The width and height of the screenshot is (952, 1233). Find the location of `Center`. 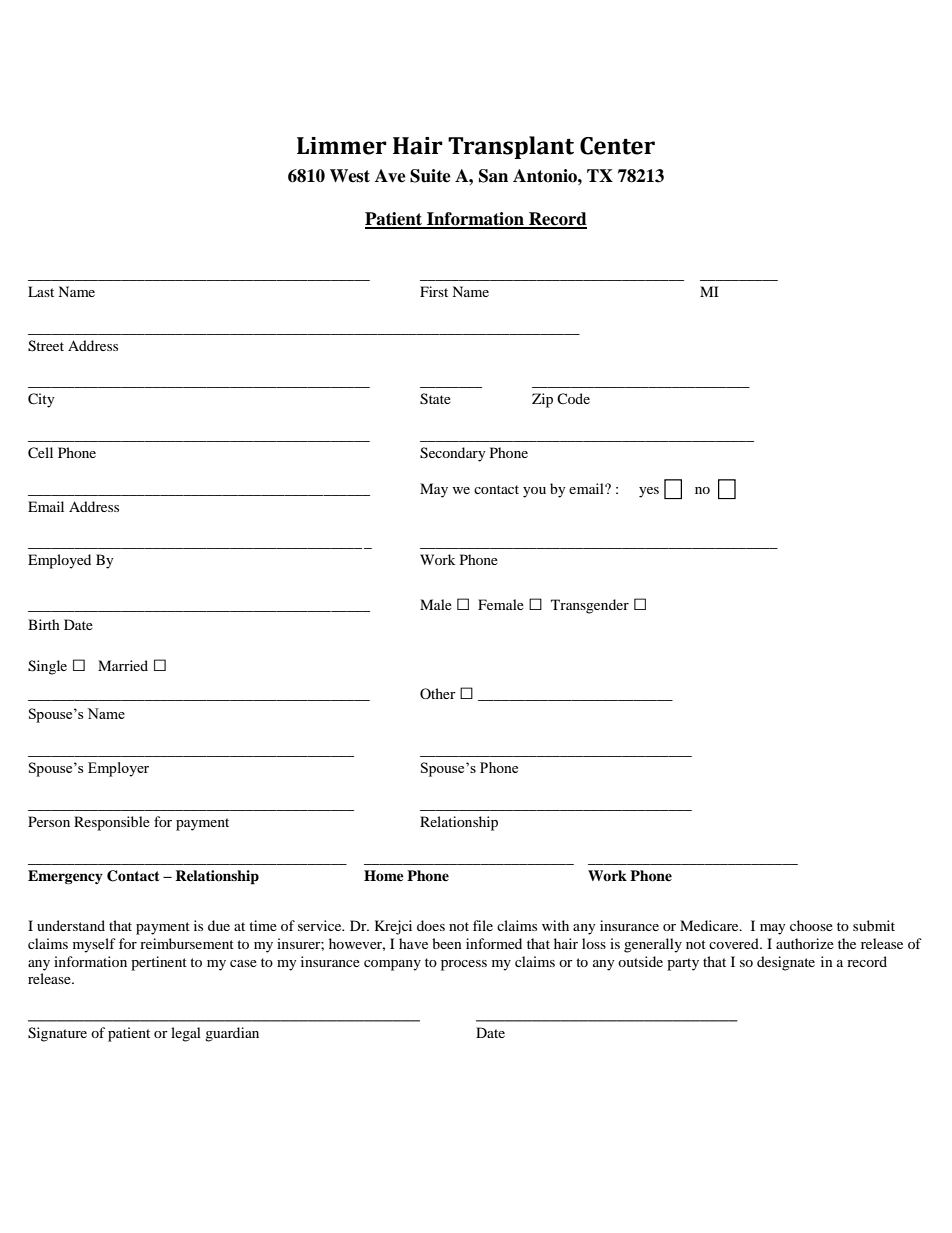

Center is located at coordinates (617, 146).
